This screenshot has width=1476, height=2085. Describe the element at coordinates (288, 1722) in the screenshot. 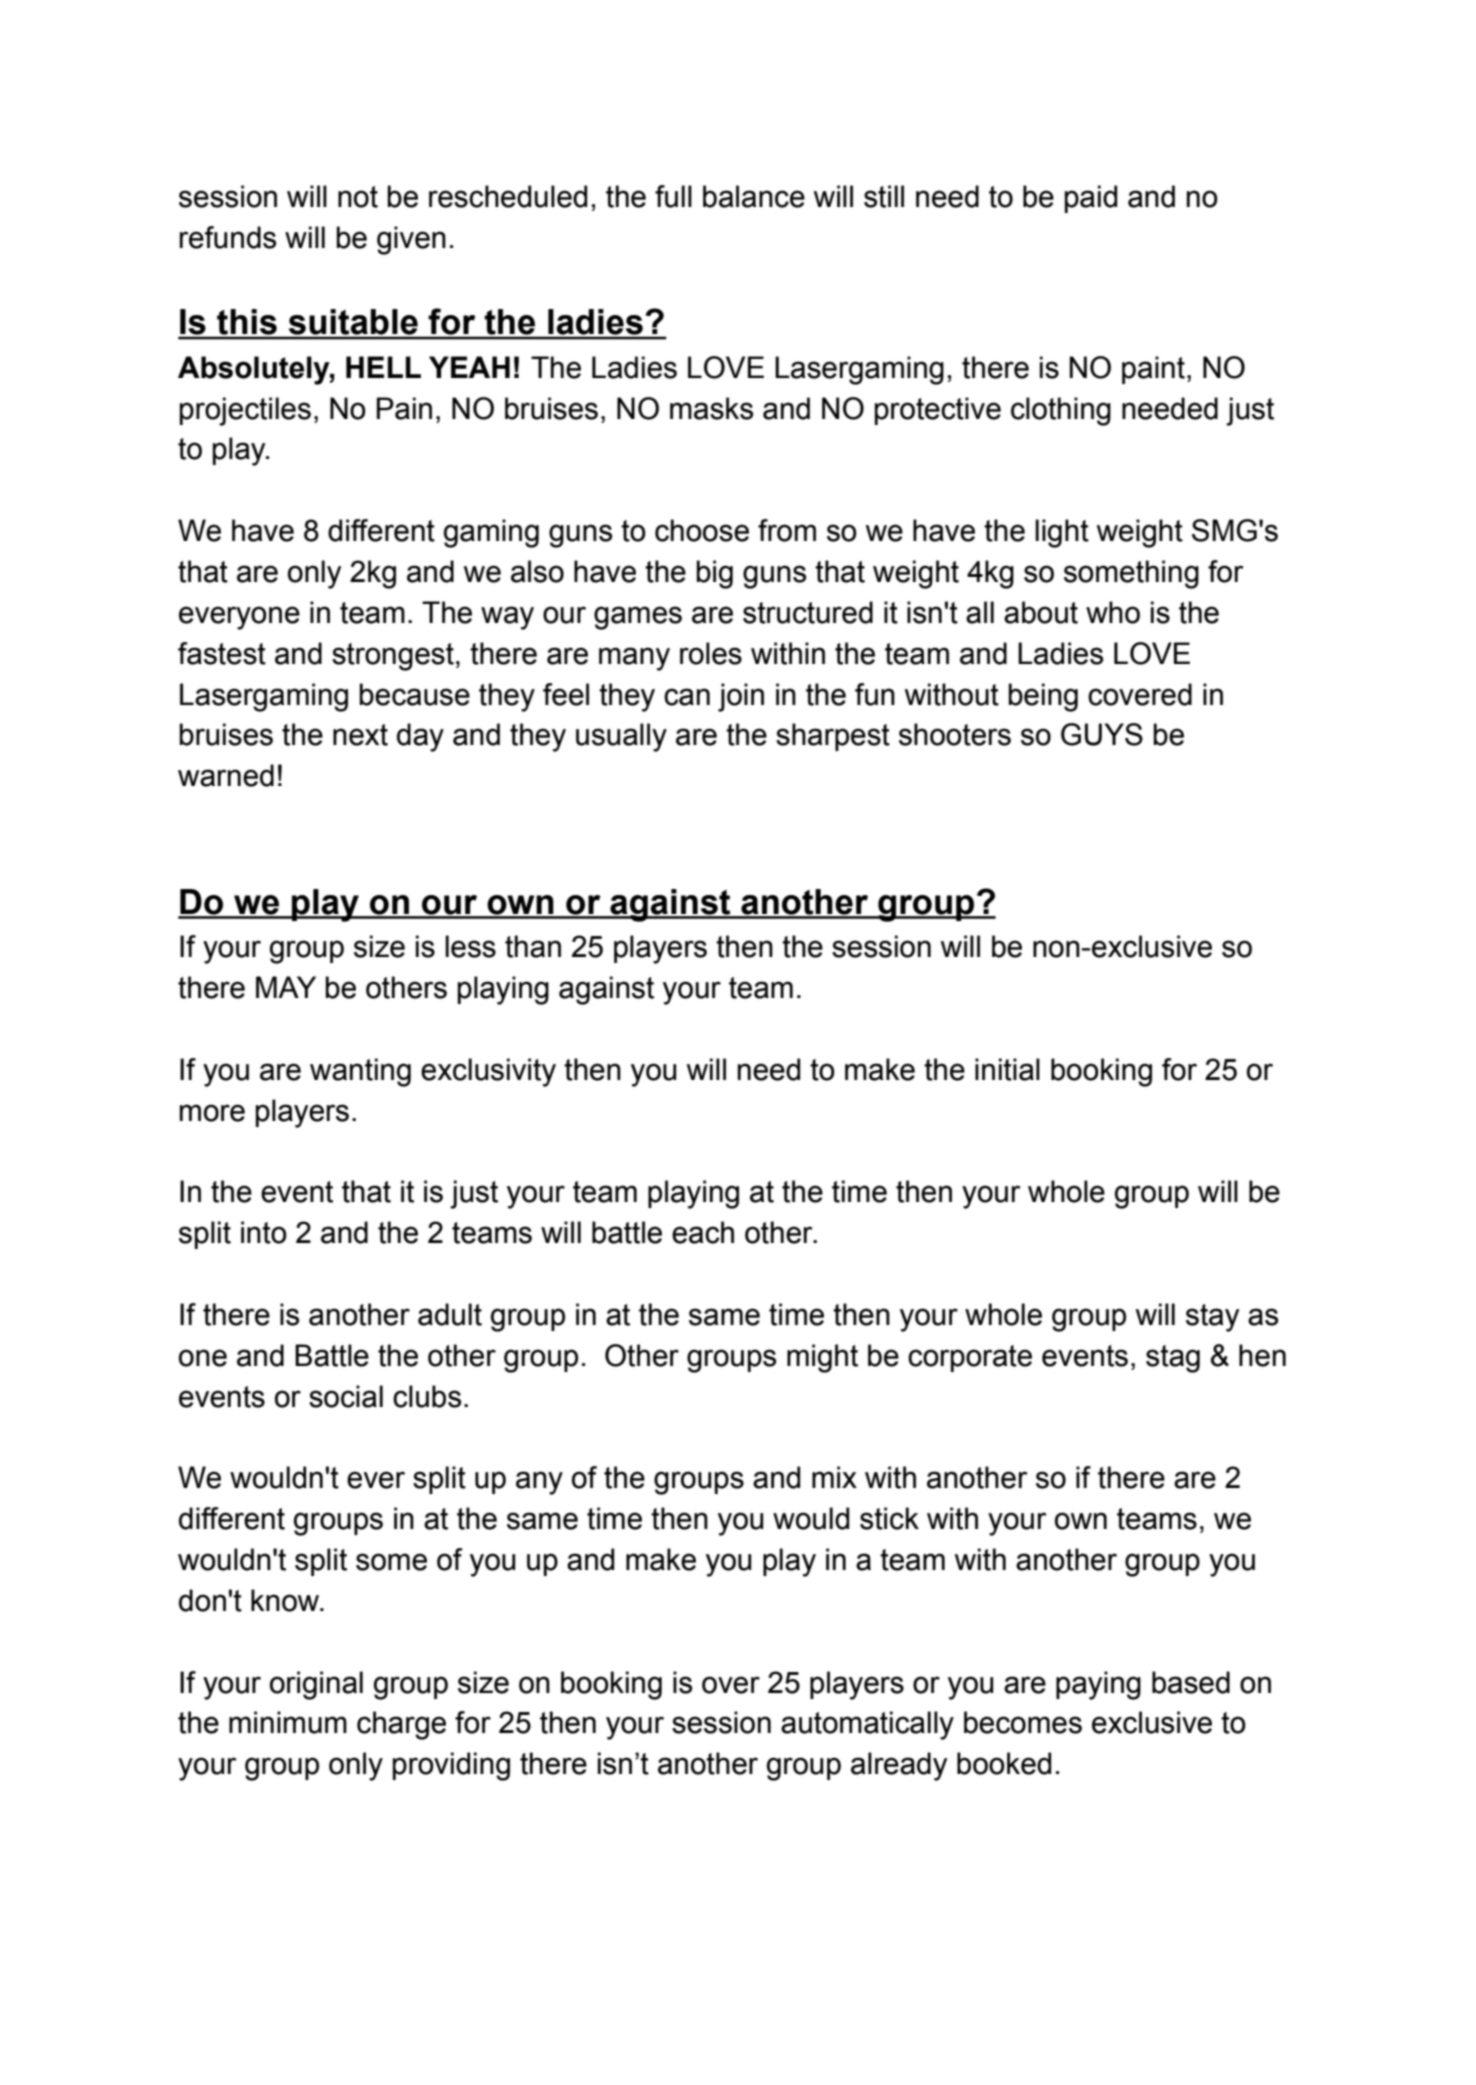

I see `minimum` at that location.
